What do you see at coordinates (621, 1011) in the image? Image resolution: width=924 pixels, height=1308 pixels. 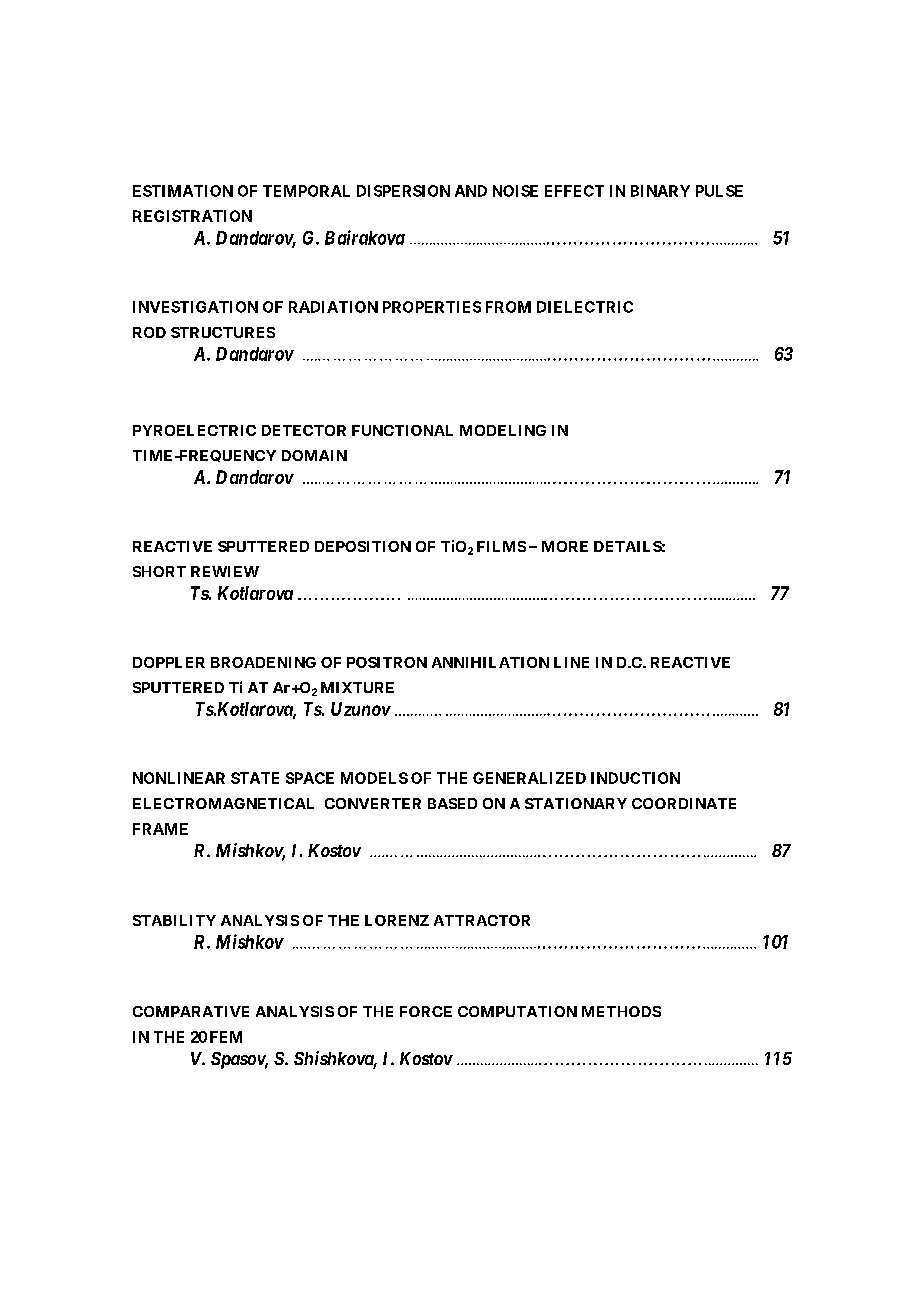 I see `METHODS` at bounding box center [621, 1011].
